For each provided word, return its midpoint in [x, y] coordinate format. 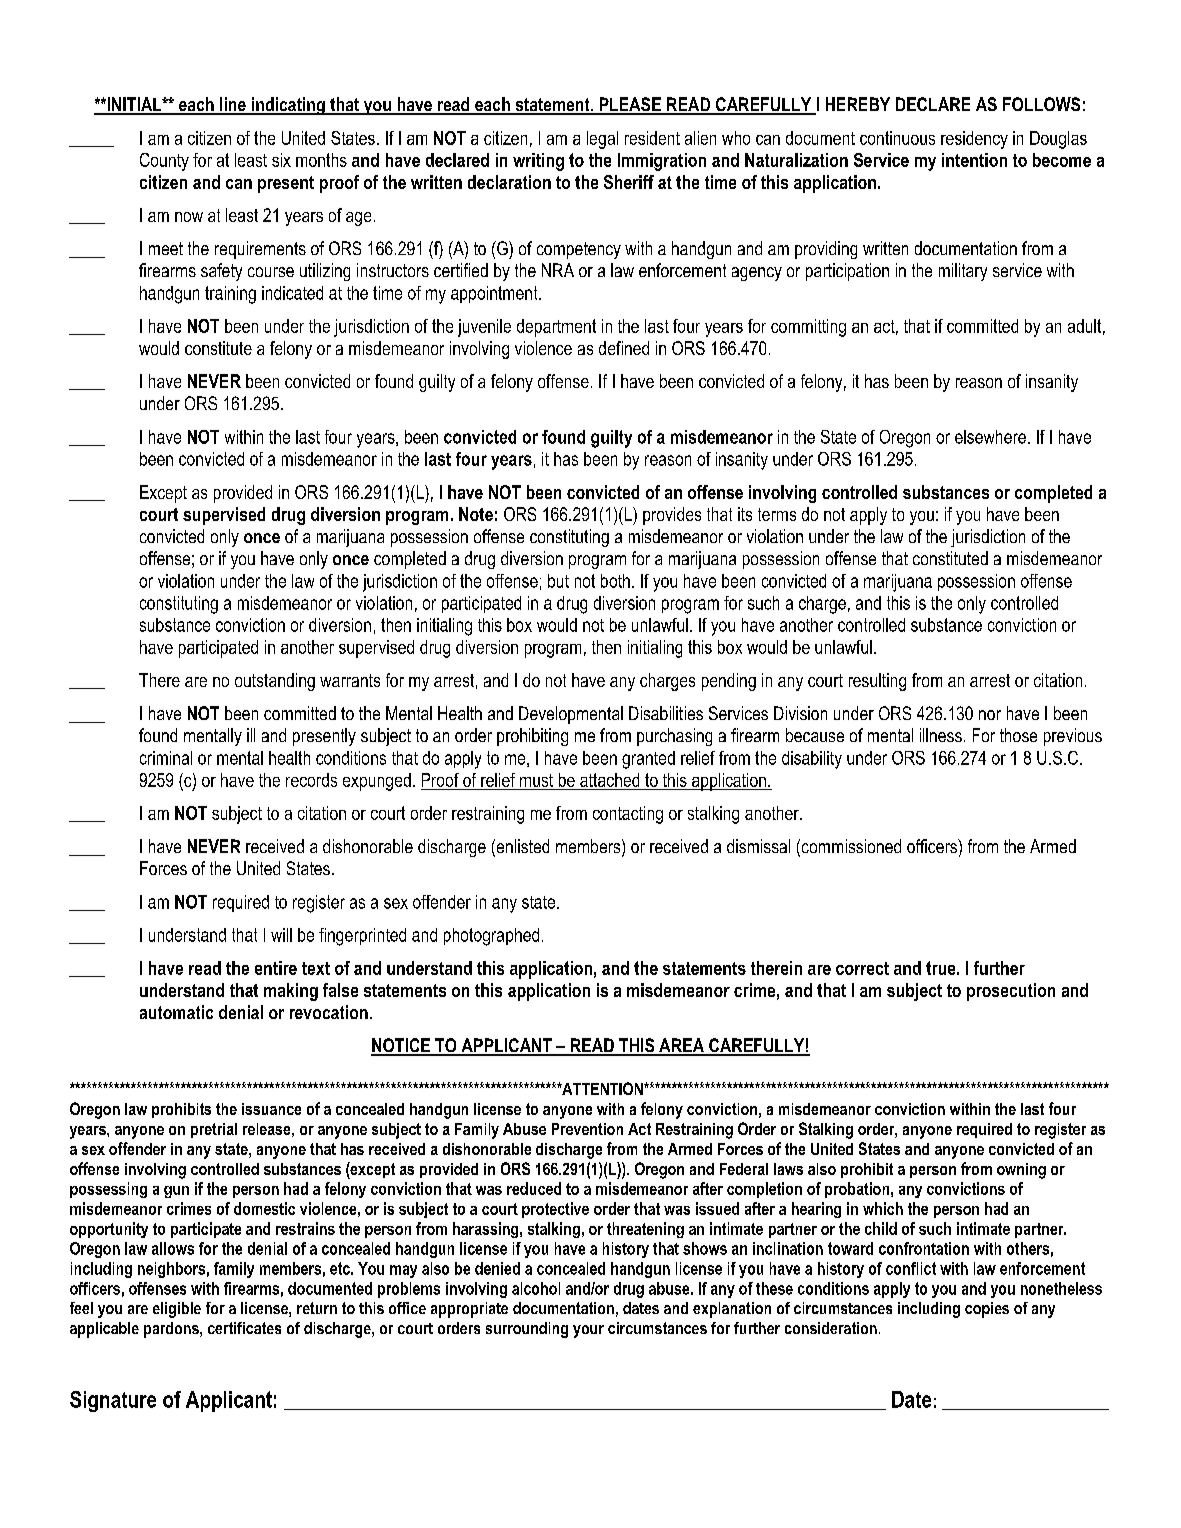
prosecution [1011, 992]
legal [602, 140]
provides [672, 516]
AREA [682, 1046]
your [588, 1331]
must [536, 780]
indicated [292, 293]
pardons [172, 1330]
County [164, 162]
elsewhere [990, 437]
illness [941, 735]
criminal [166, 758]
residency [974, 140]
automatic [176, 1012]
